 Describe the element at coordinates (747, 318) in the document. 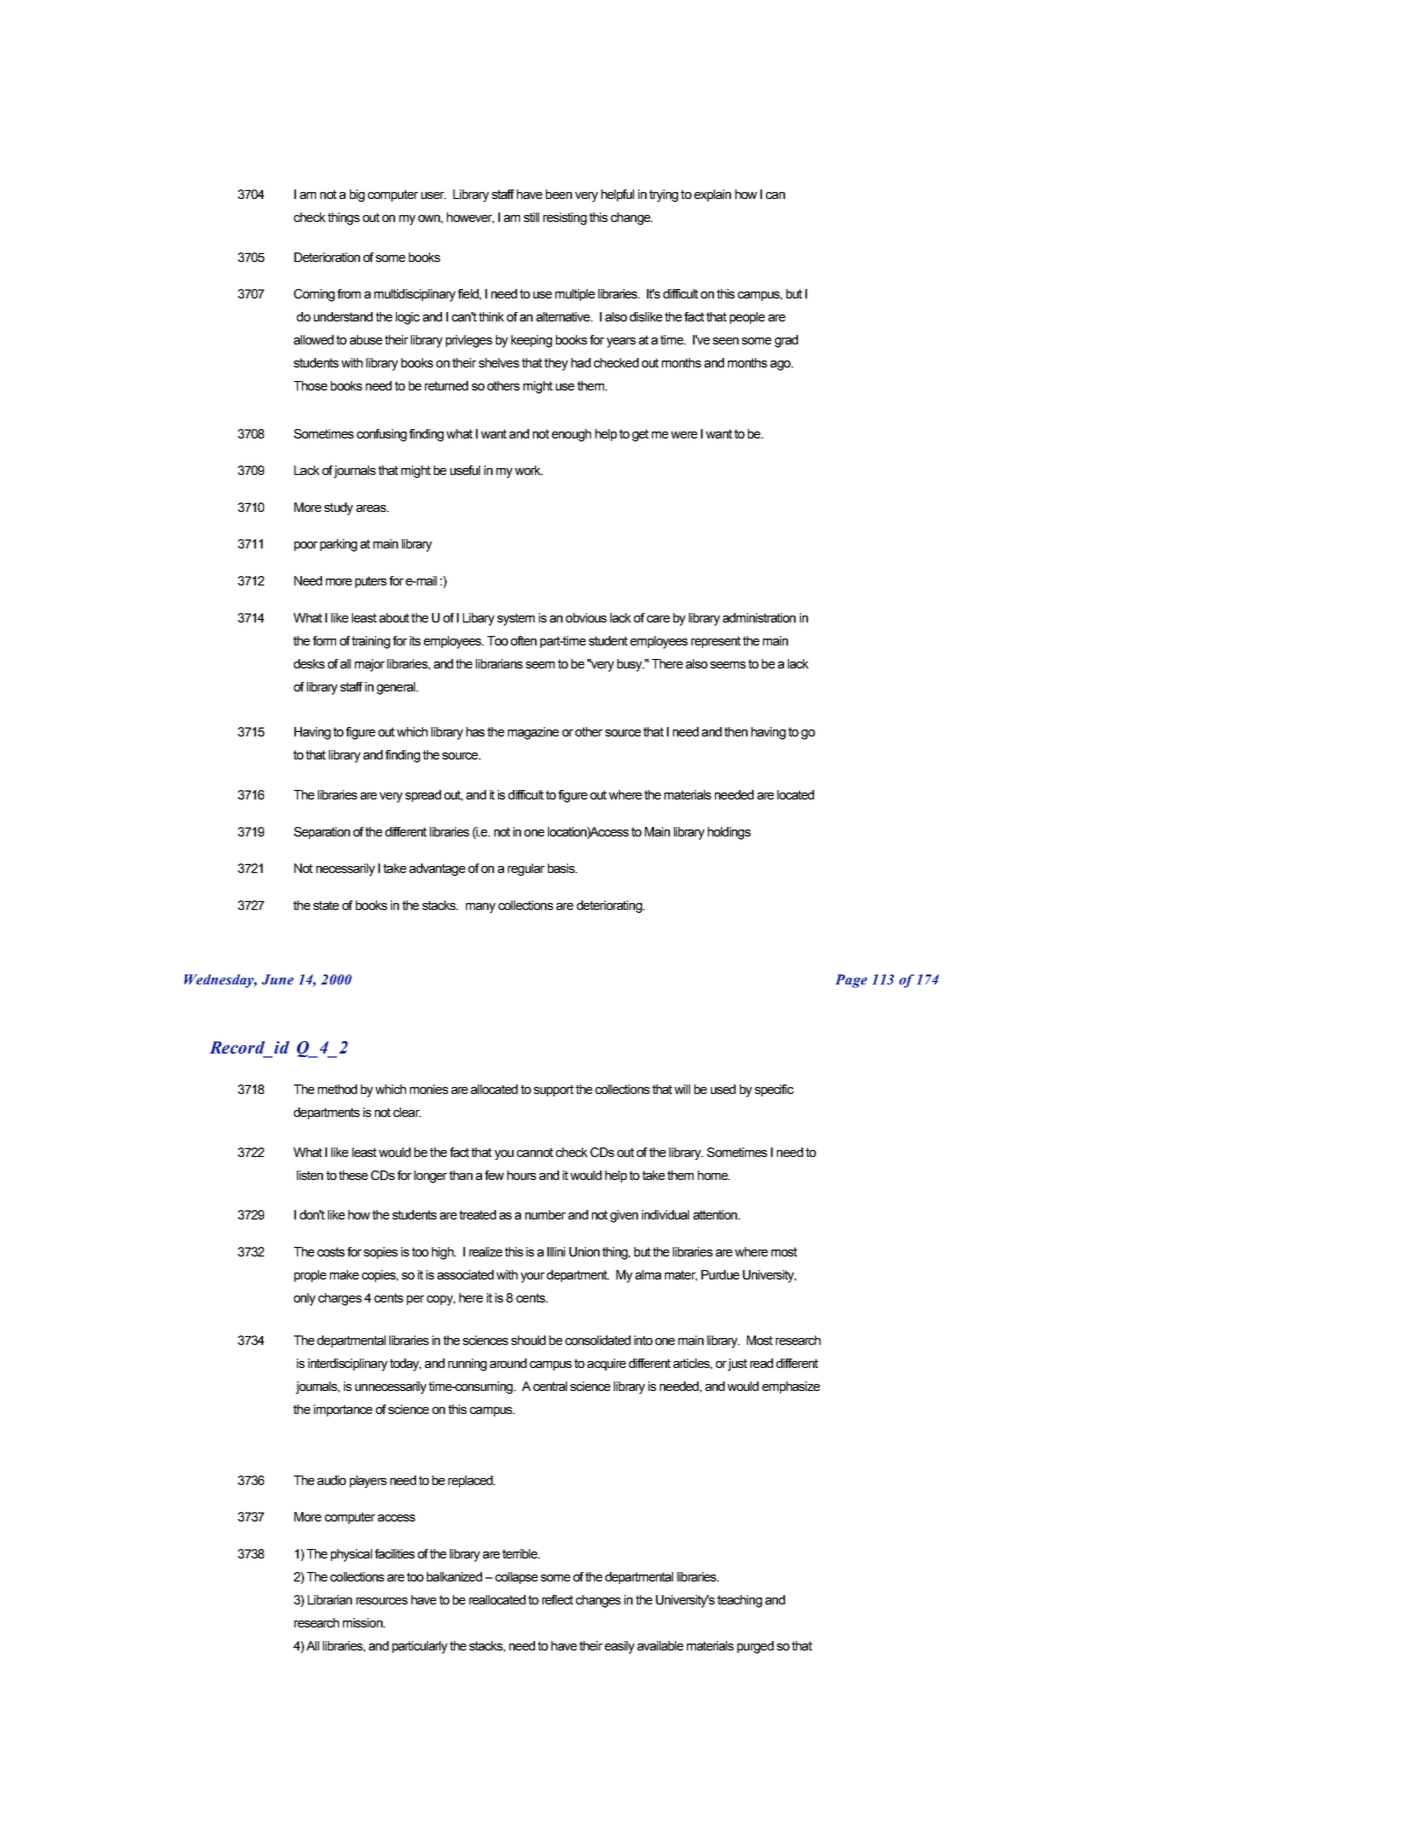

I see `people` at that location.
